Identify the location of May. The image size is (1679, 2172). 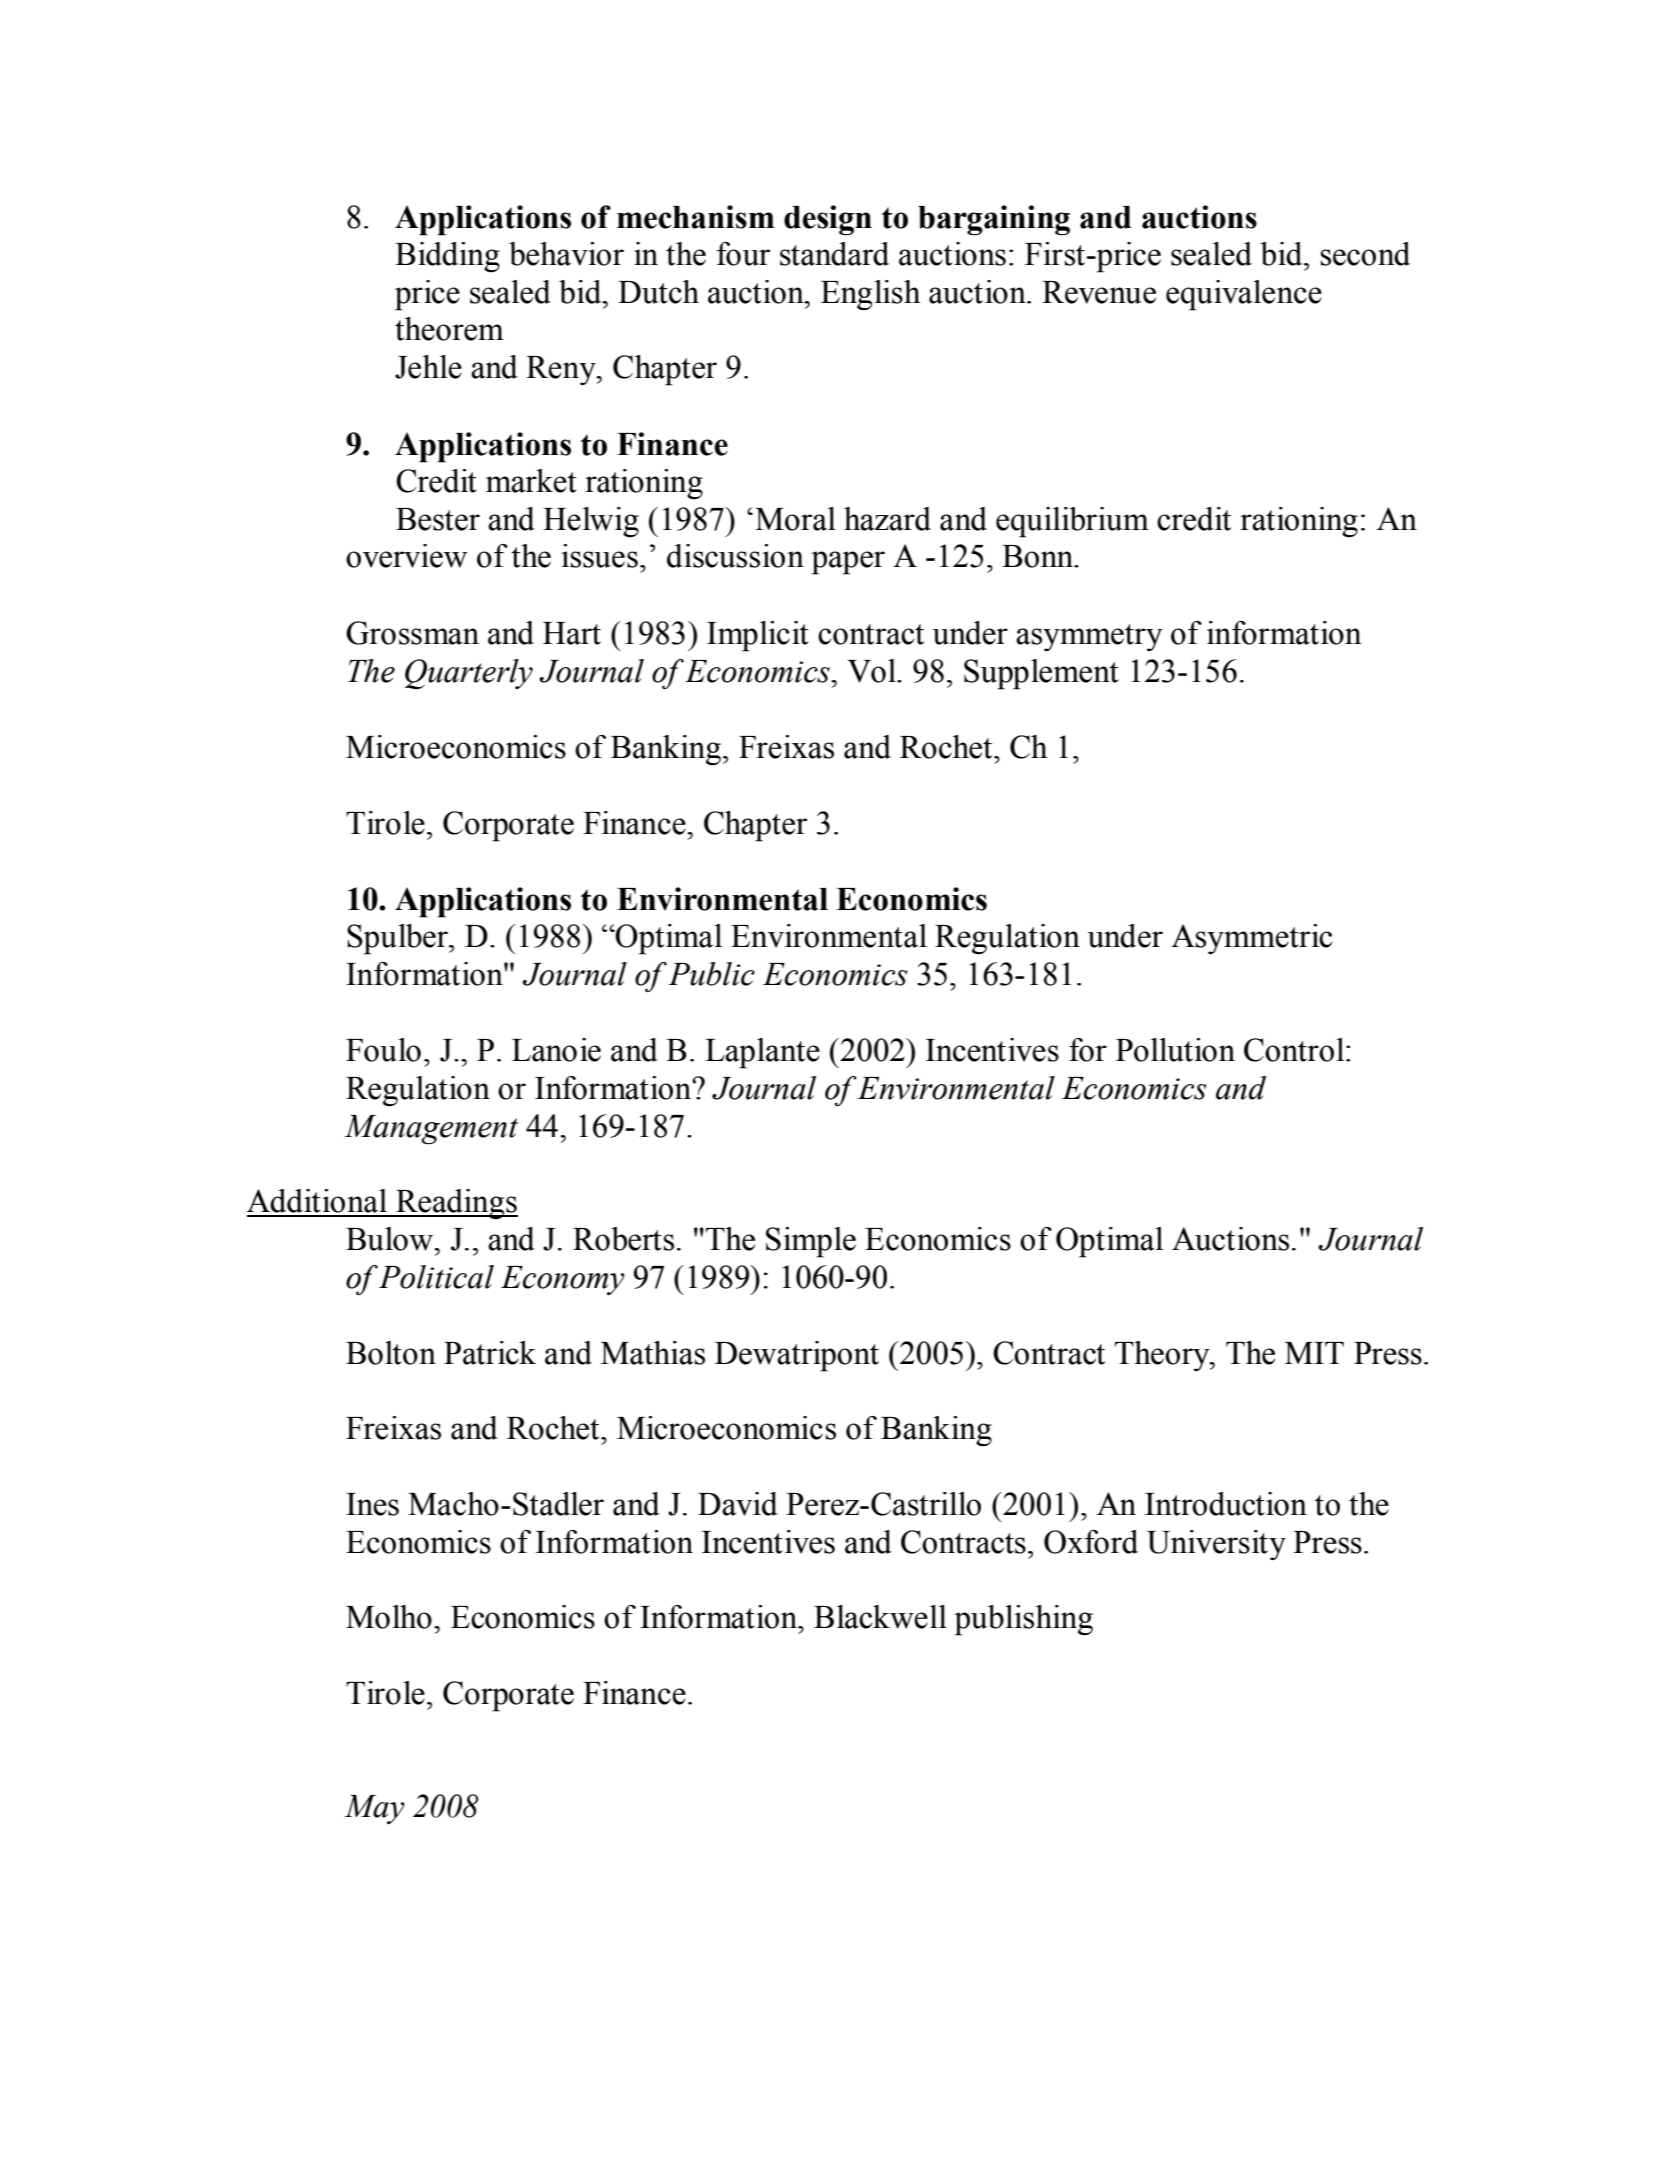
(374, 1809).
